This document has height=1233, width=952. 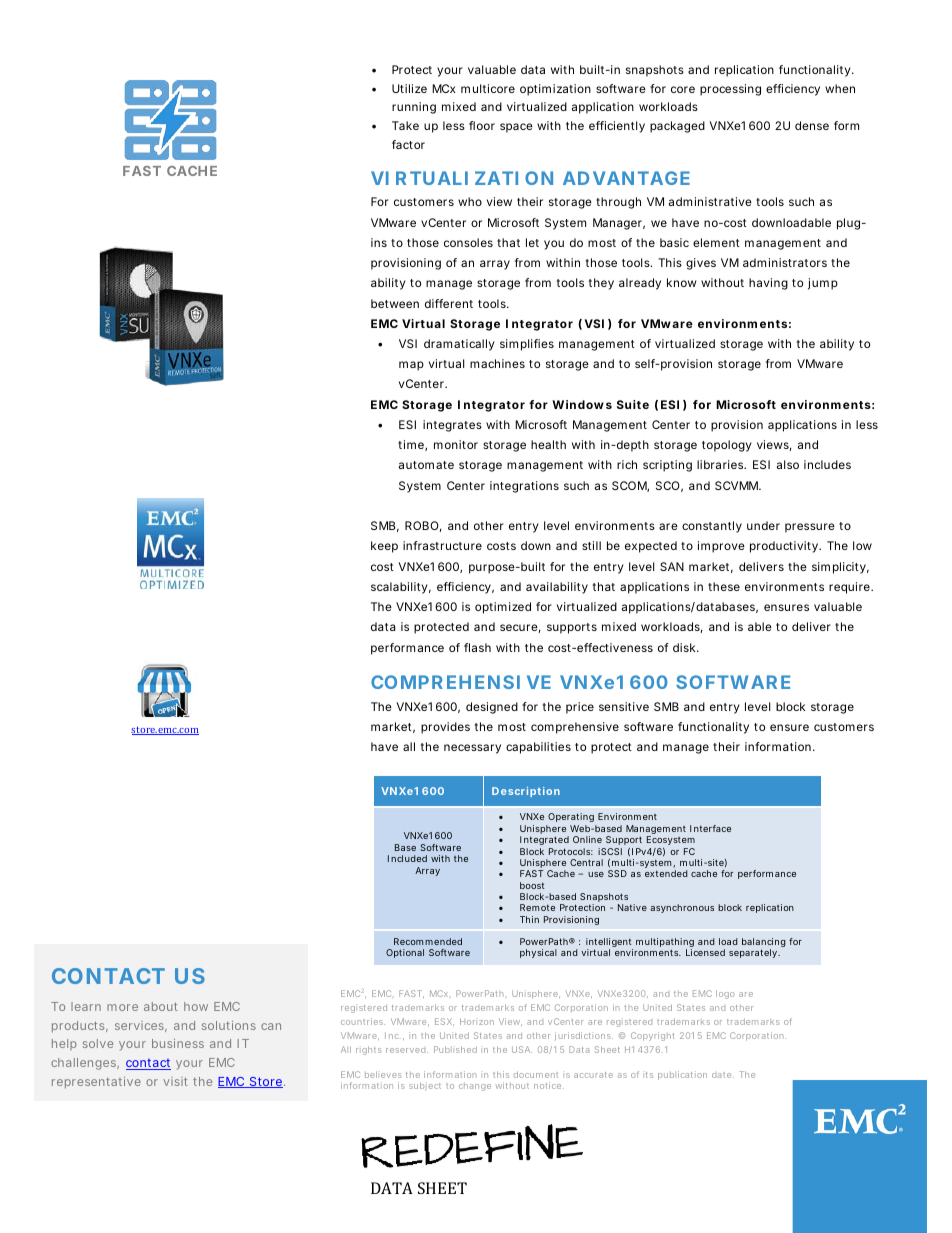 What do you see at coordinates (768, 284) in the document?
I see `having` at bounding box center [768, 284].
